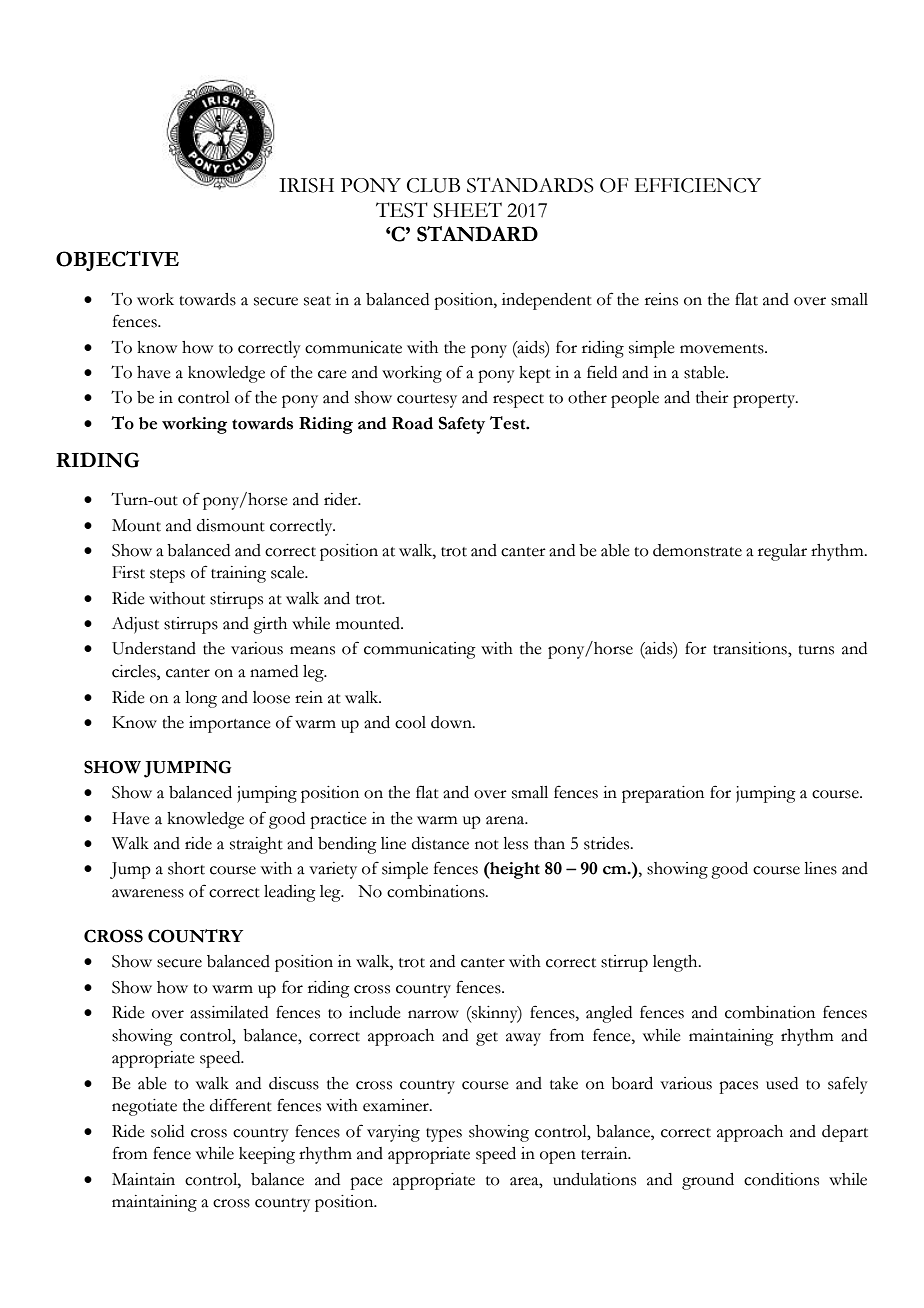 The image size is (924, 1308). I want to click on OBJECTIVE, so click(117, 261).
